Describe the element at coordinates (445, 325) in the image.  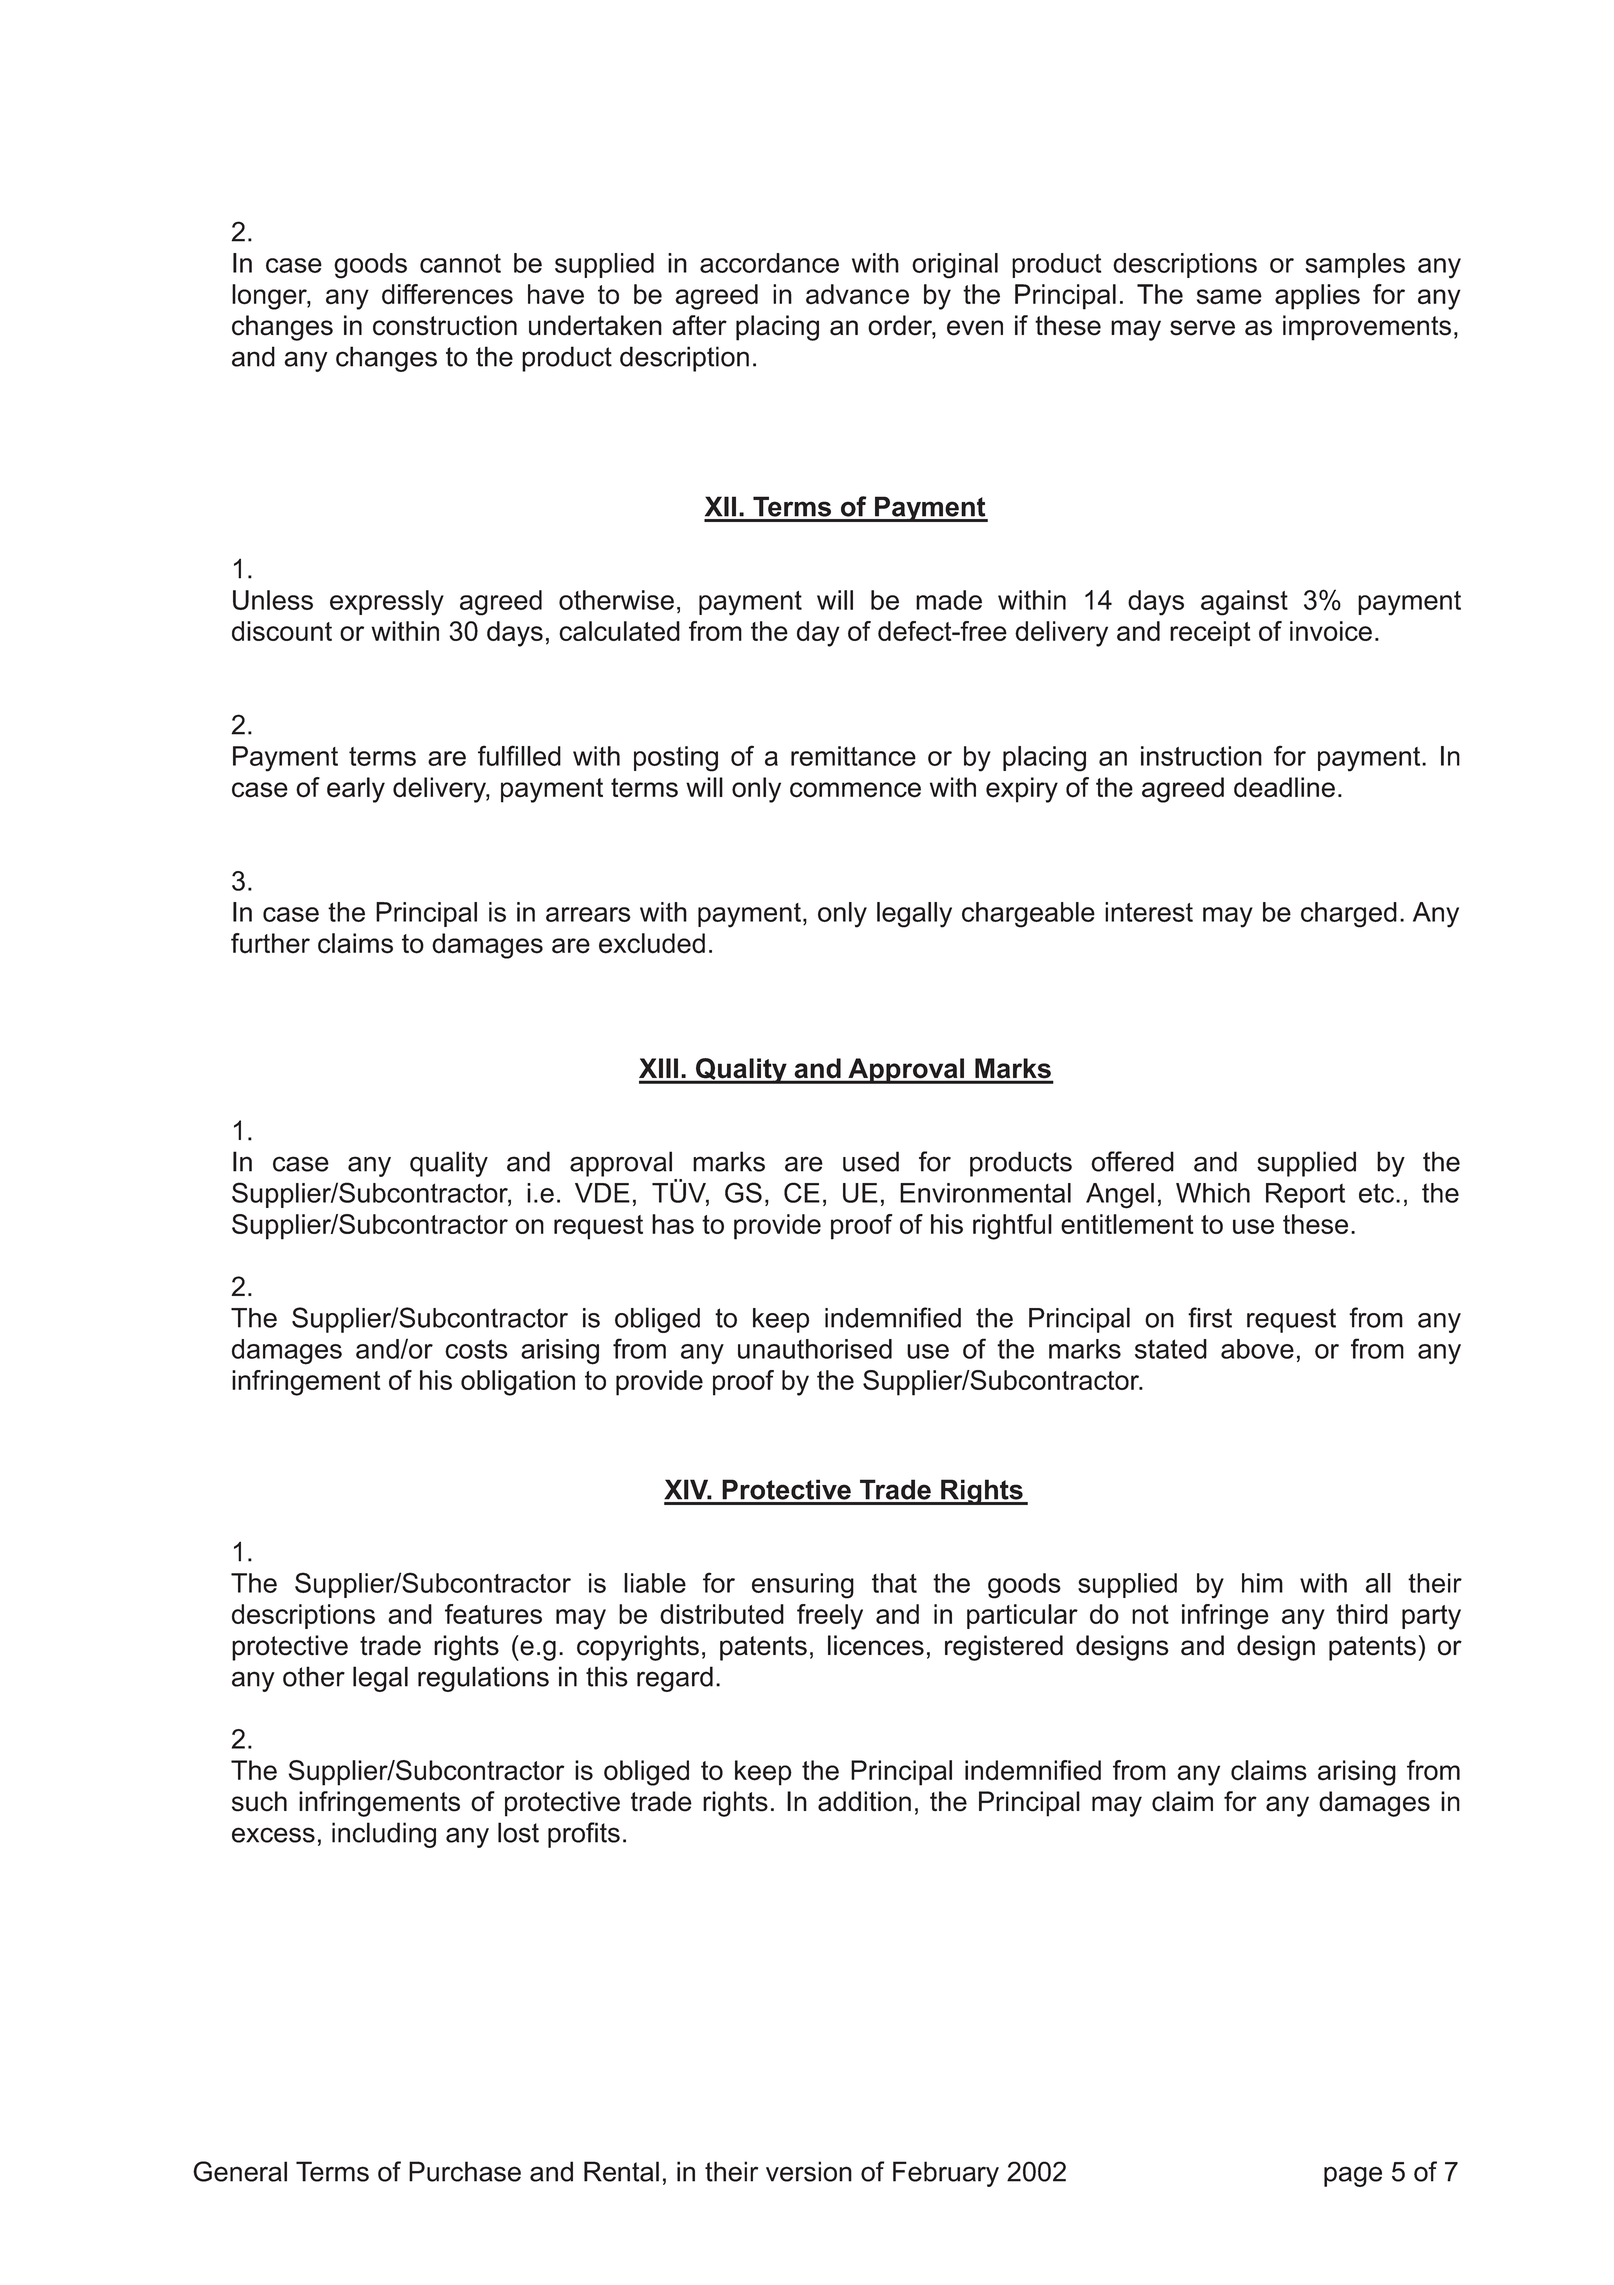
I see `construction` at that location.
